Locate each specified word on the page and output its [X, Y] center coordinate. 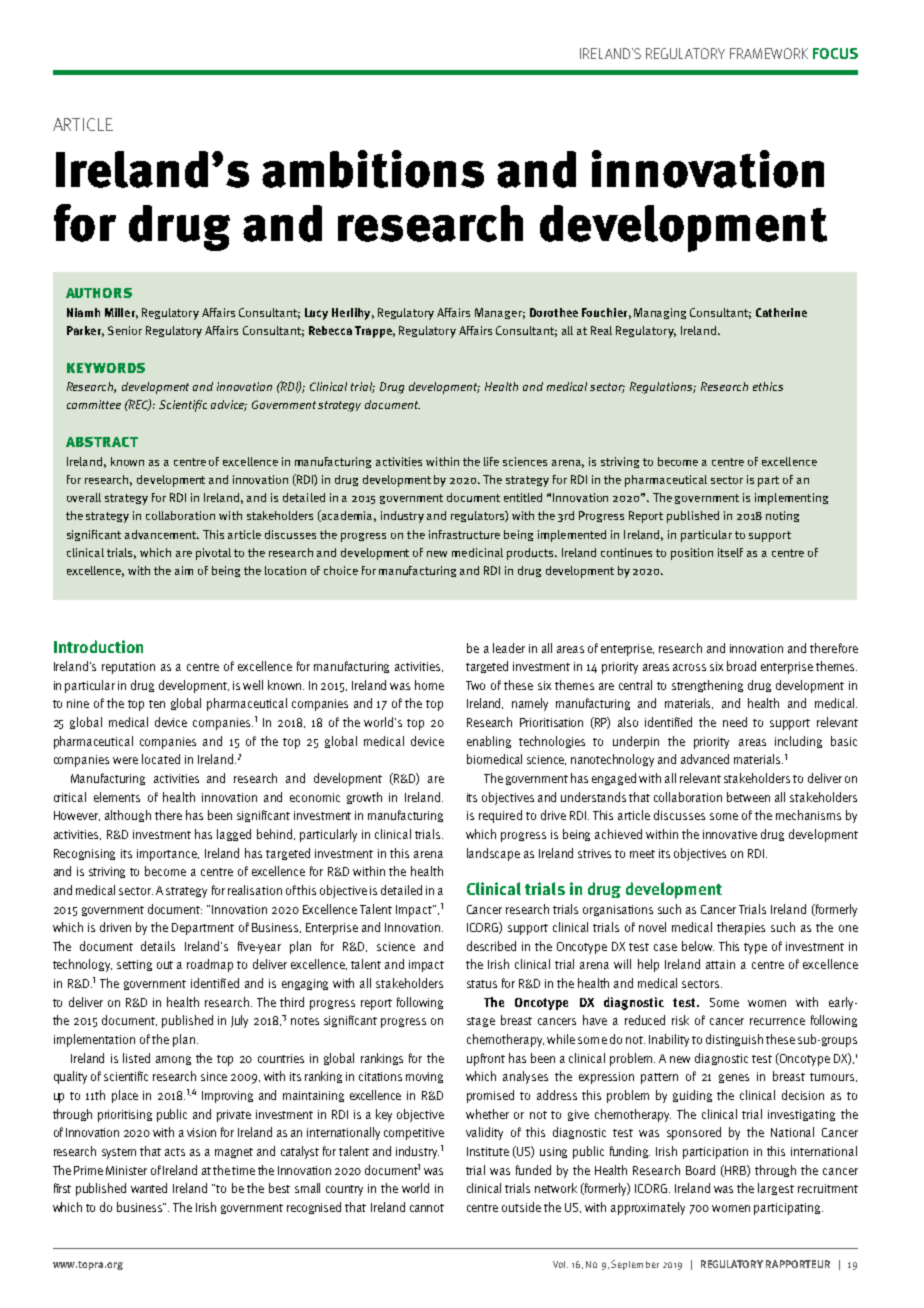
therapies [741, 928]
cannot [427, 1208]
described [491, 946]
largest [776, 1189]
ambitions [373, 169]
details [158, 946]
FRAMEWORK [769, 53]
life [491, 461]
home [429, 685]
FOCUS [835, 53]
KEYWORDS [106, 368]
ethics [768, 386]
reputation [128, 668]
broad [741, 666]
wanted [149, 1188]
